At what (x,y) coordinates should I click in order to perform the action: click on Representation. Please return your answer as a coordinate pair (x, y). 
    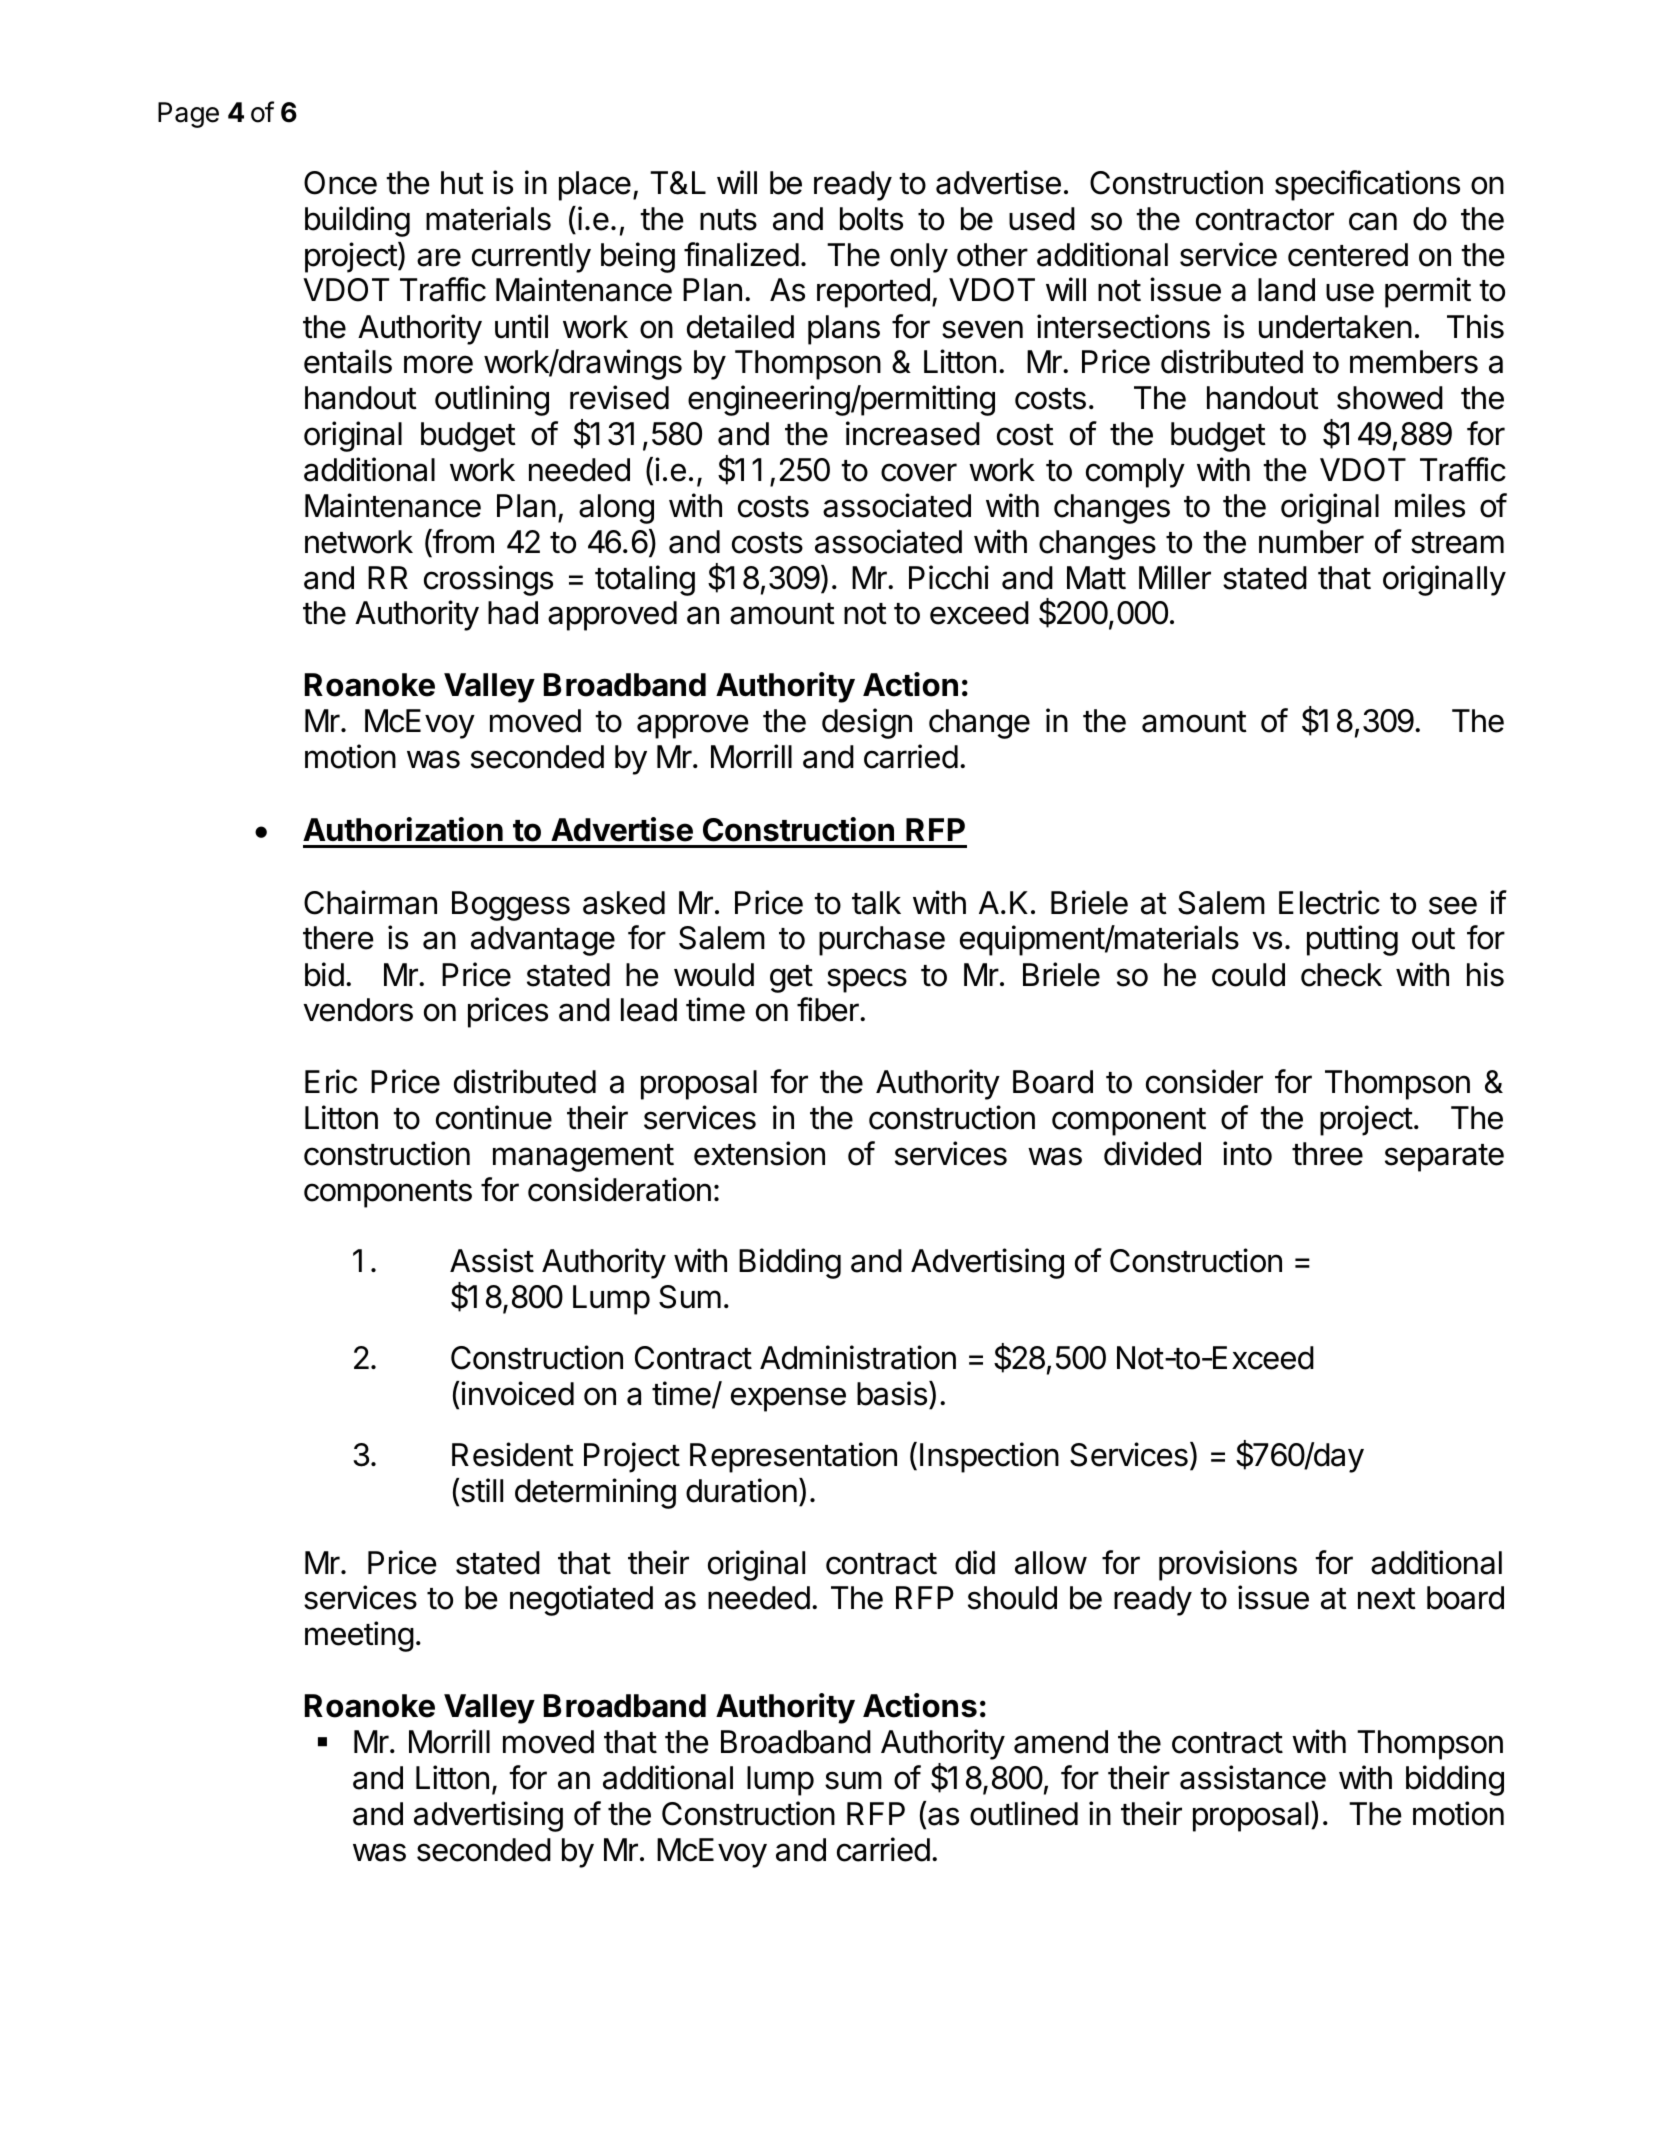
    Looking at the image, I should click on (793, 1457).
